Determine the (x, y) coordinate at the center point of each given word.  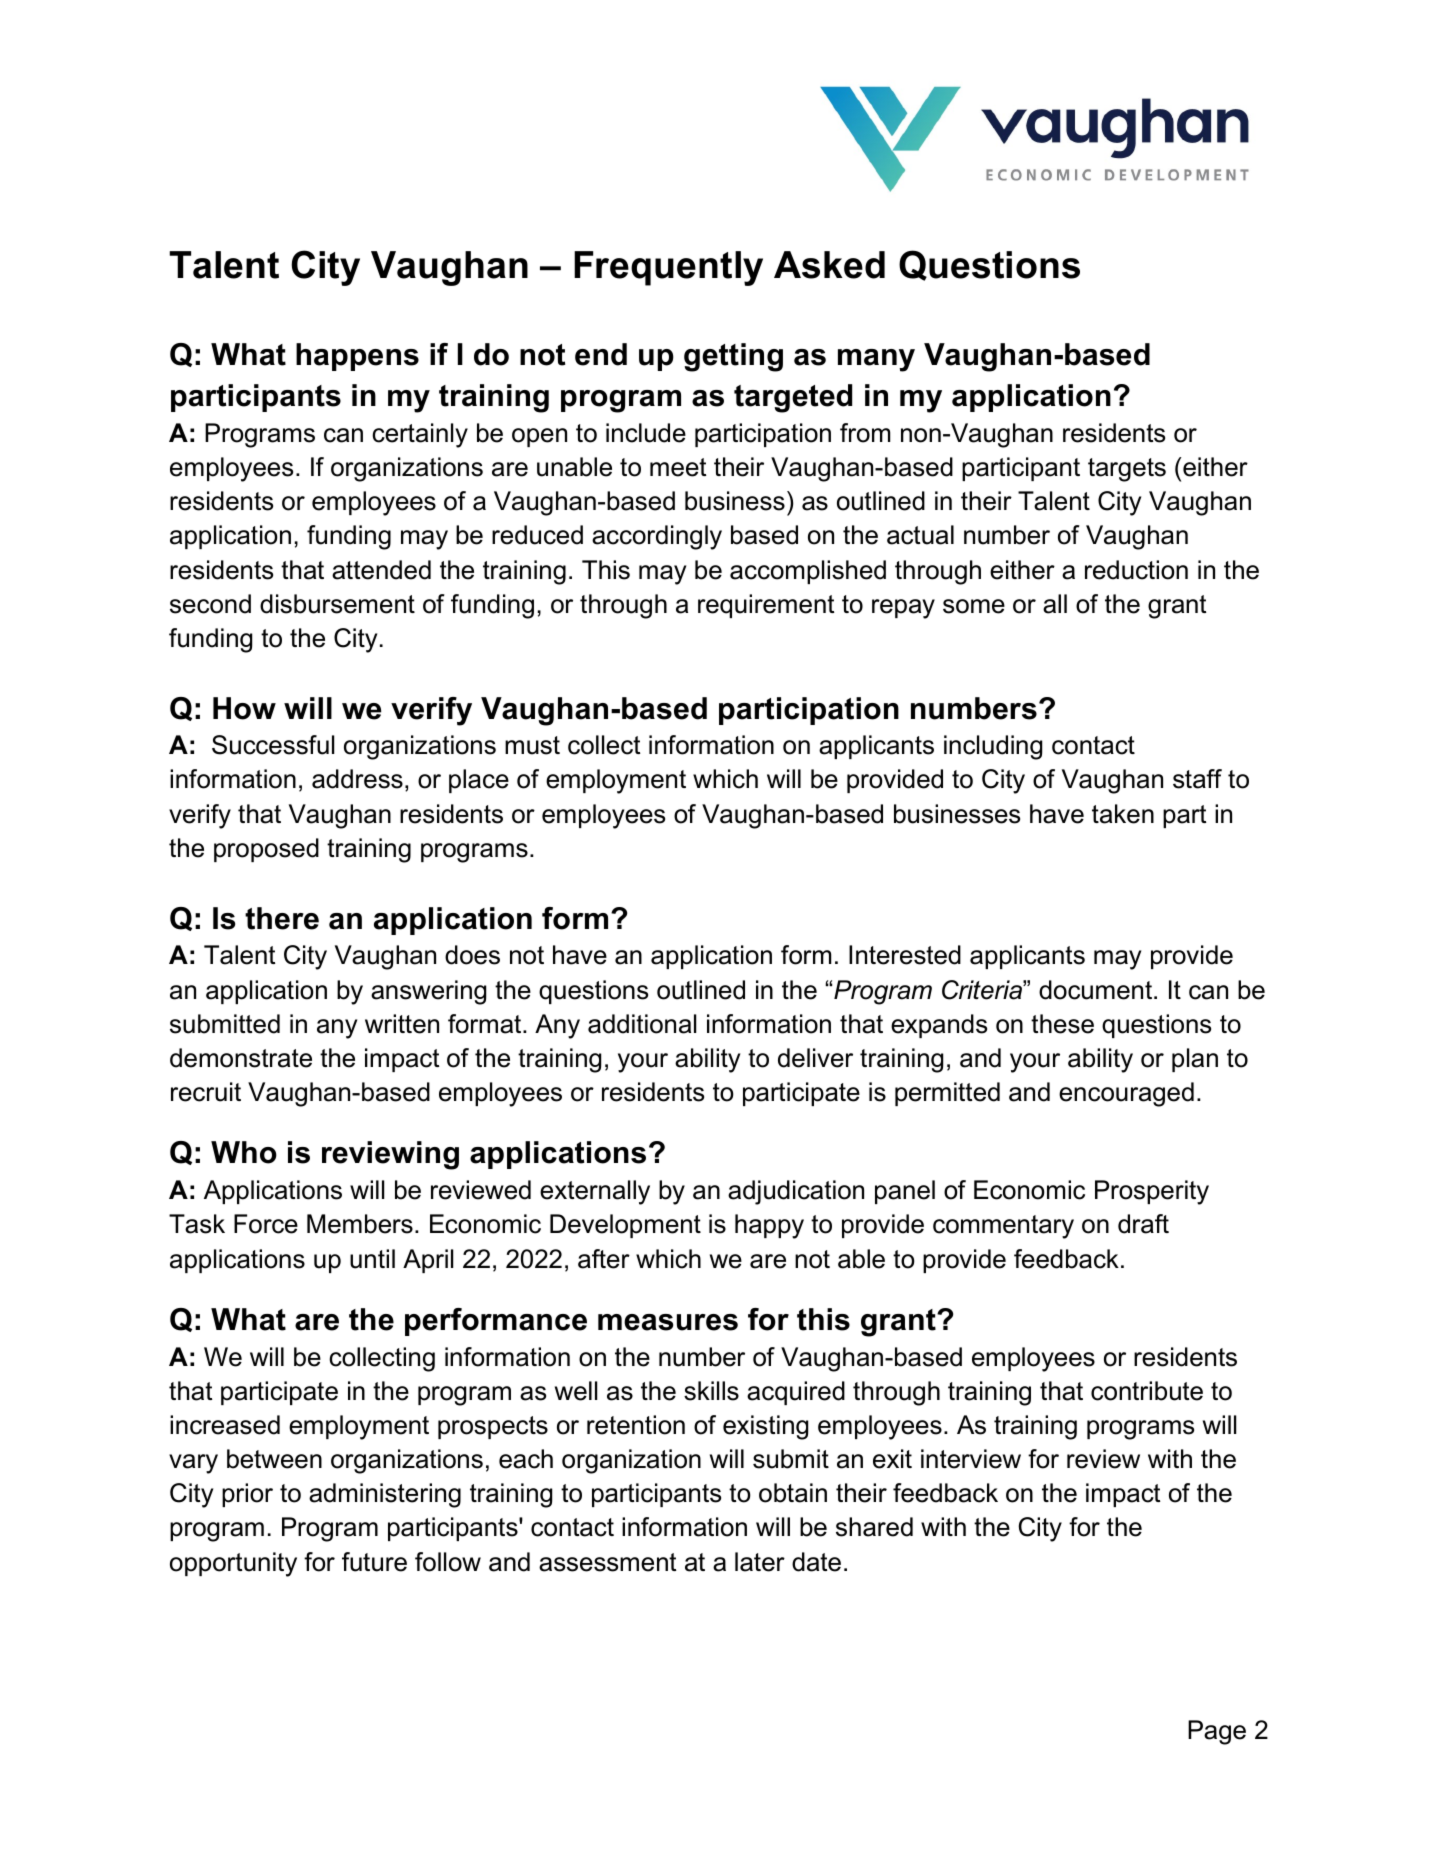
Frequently (668, 268)
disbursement (337, 604)
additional (642, 1024)
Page (1217, 1732)
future (374, 1562)
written (402, 1024)
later (760, 1562)
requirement (766, 606)
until (372, 1259)
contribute (1147, 1391)
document (1097, 990)
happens (357, 357)
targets (1127, 470)
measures (668, 1322)
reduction (1136, 570)
